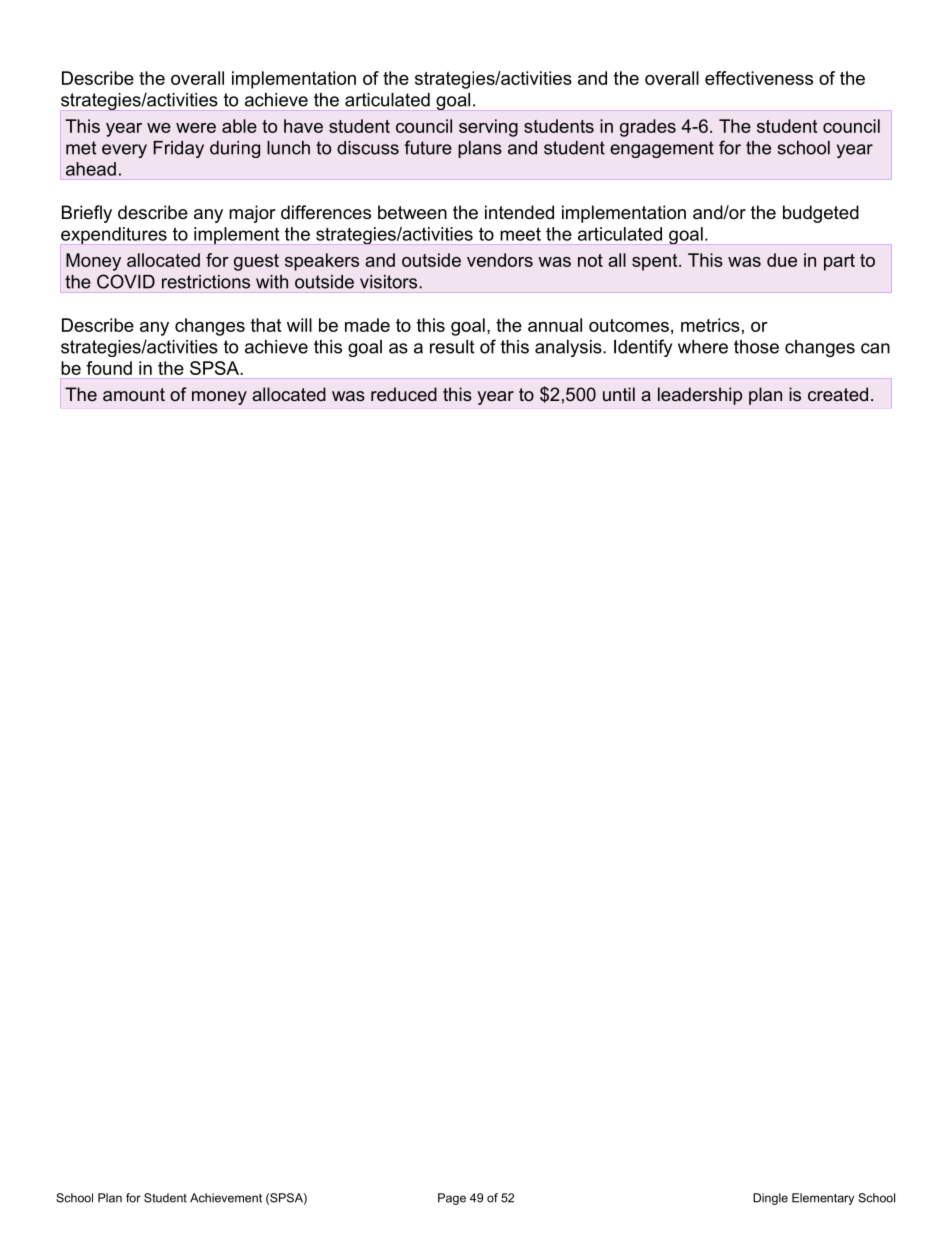 This screenshot has height=1233, width=952. Describe the element at coordinates (452, 1199) in the screenshot. I see `Page` at that location.
